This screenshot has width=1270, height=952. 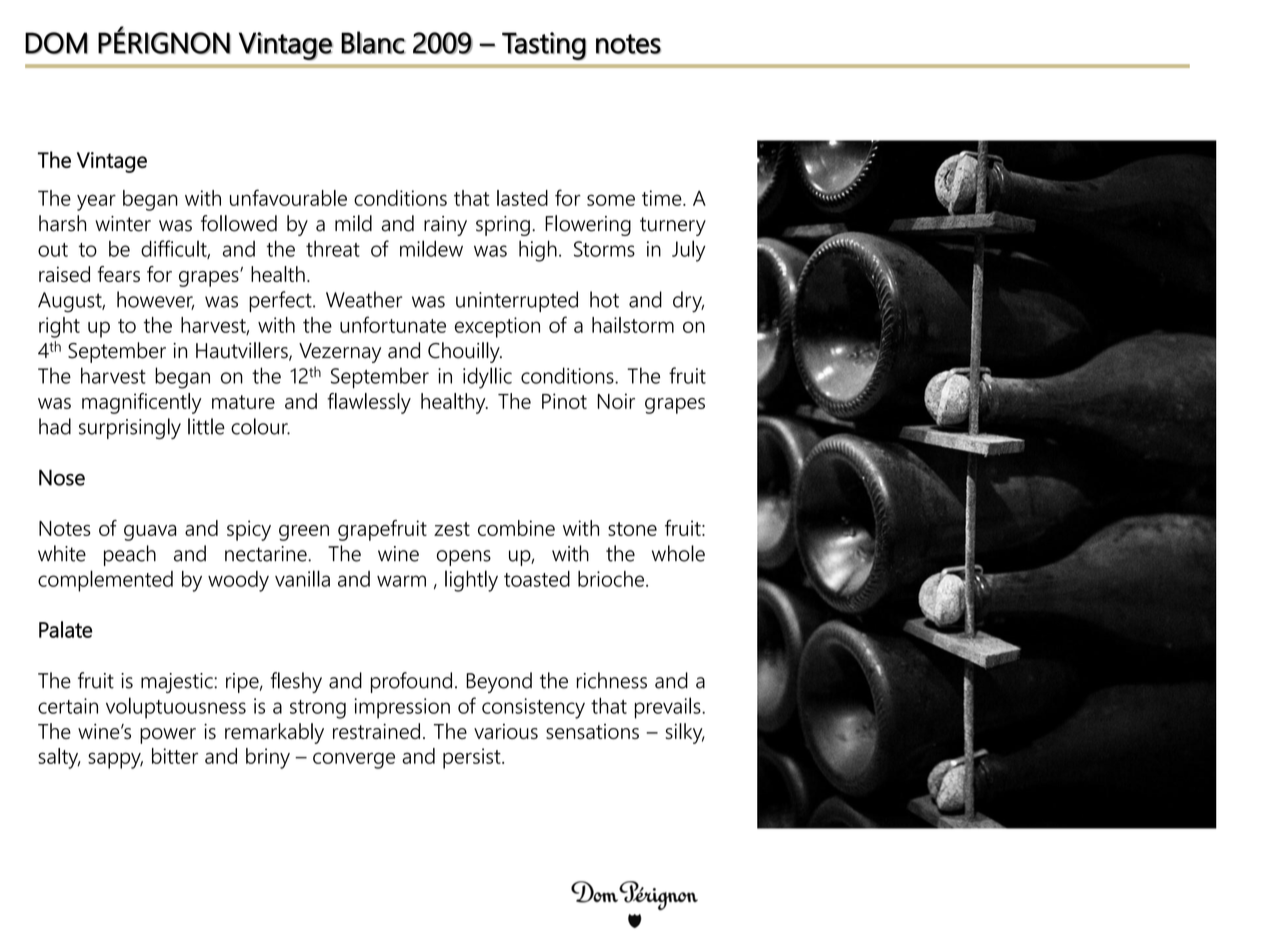 What do you see at coordinates (544, 46) in the screenshot?
I see `Tasting` at bounding box center [544, 46].
